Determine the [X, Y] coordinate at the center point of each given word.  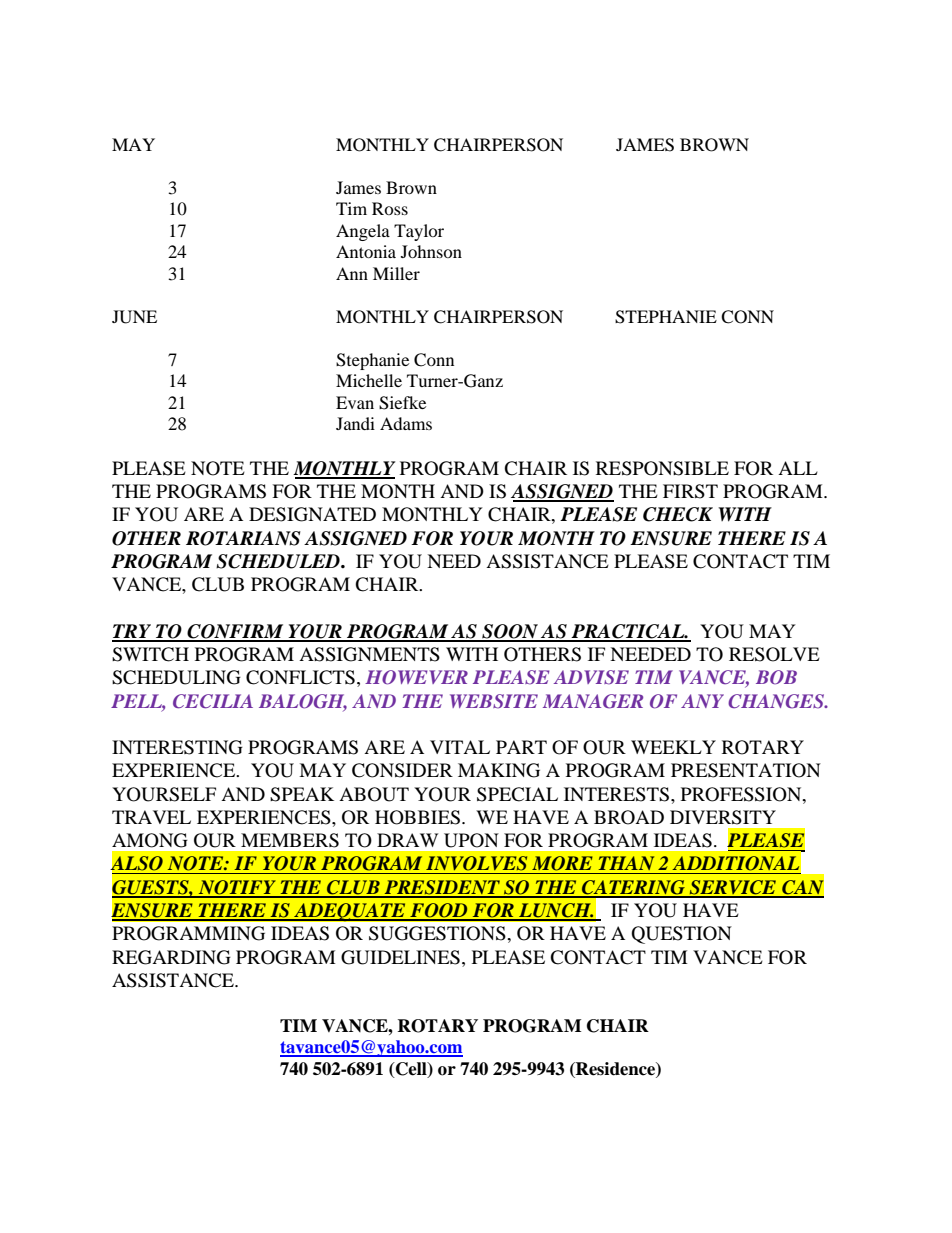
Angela [363, 232]
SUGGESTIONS [438, 933]
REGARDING [171, 957]
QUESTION [681, 935]
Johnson [431, 251]
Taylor [419, 232]
